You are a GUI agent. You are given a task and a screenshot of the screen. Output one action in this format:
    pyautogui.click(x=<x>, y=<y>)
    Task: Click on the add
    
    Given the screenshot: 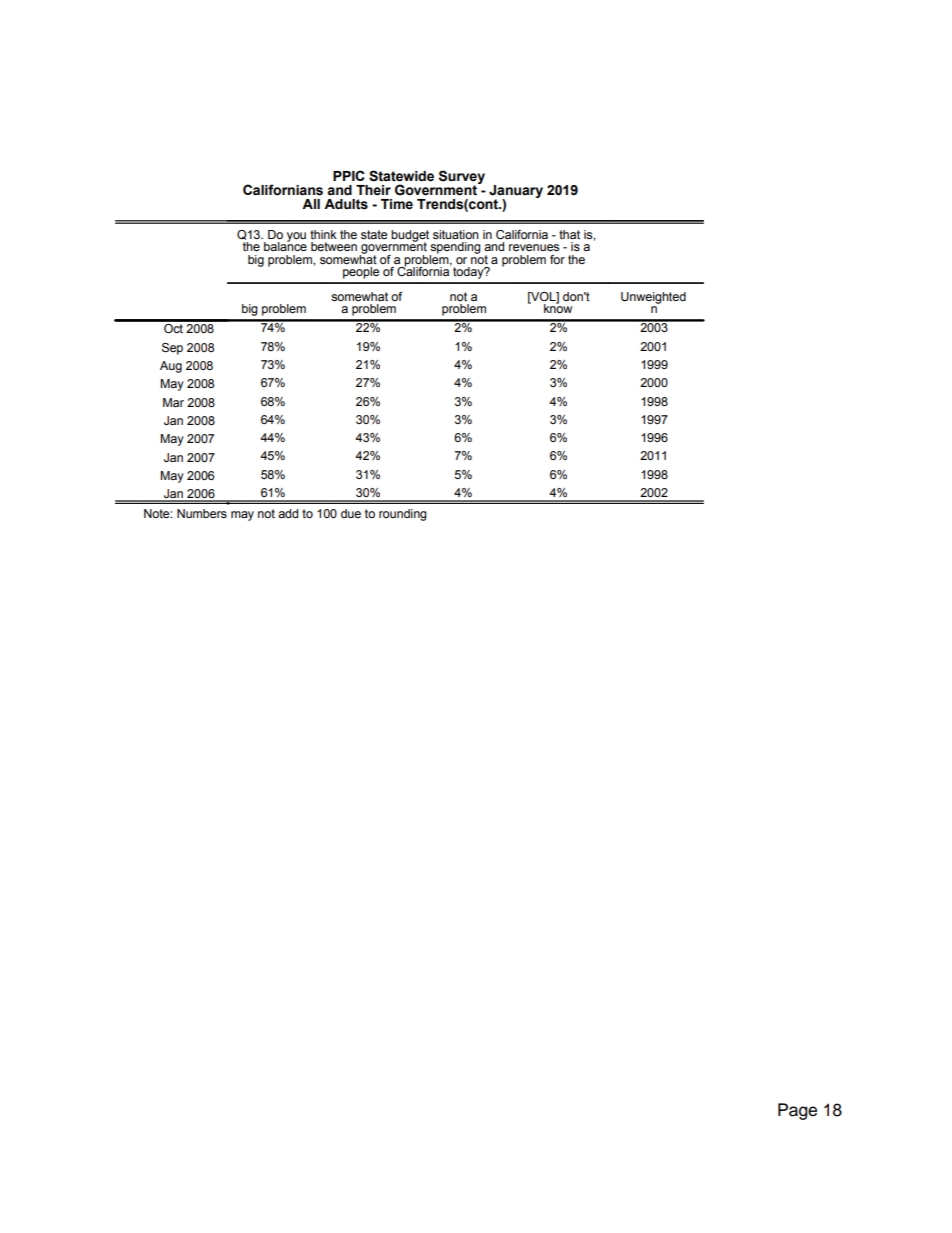 What is the action you would take?
    pyautogui.click(x=288, y=513)
